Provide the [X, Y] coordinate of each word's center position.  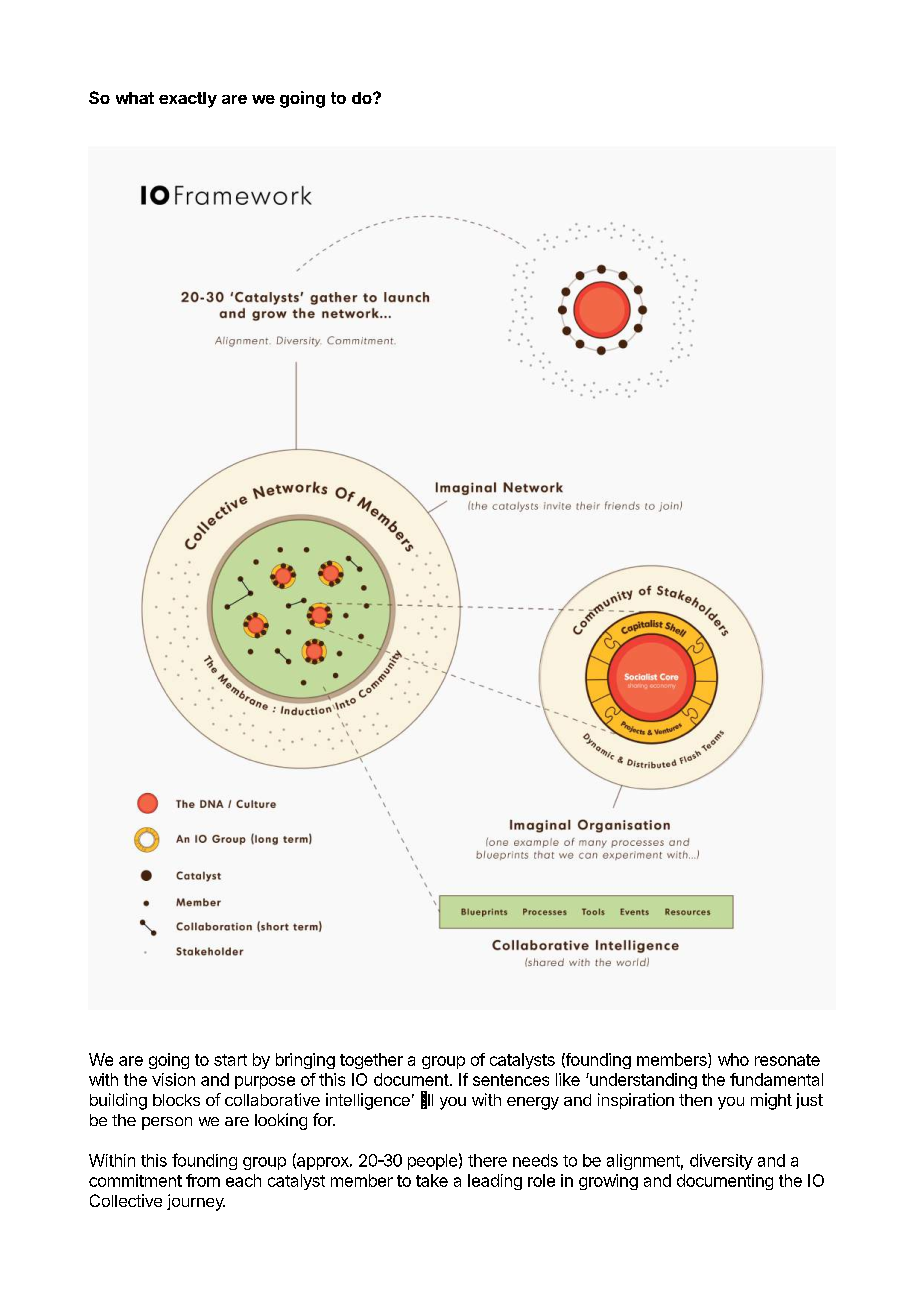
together [371, 1061]
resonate [787, 1060]
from [203, 1180]
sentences [511, 1080]
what [135, 98]
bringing [305, 1061]
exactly [188, 100]
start [230, 1060]
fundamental [776, 1079]
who [733, 1059]
